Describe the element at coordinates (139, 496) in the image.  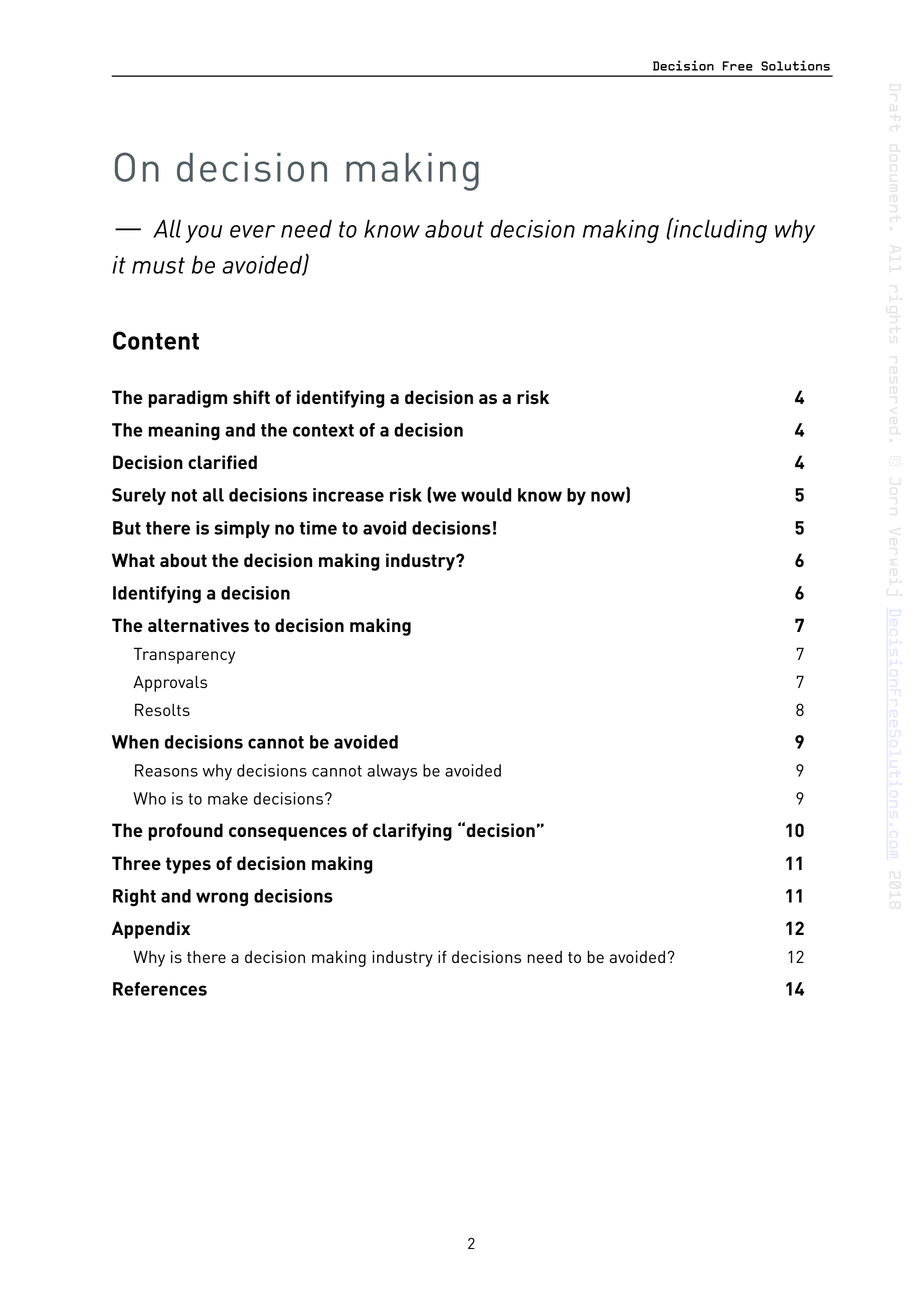
I see `Surely` at that location.
